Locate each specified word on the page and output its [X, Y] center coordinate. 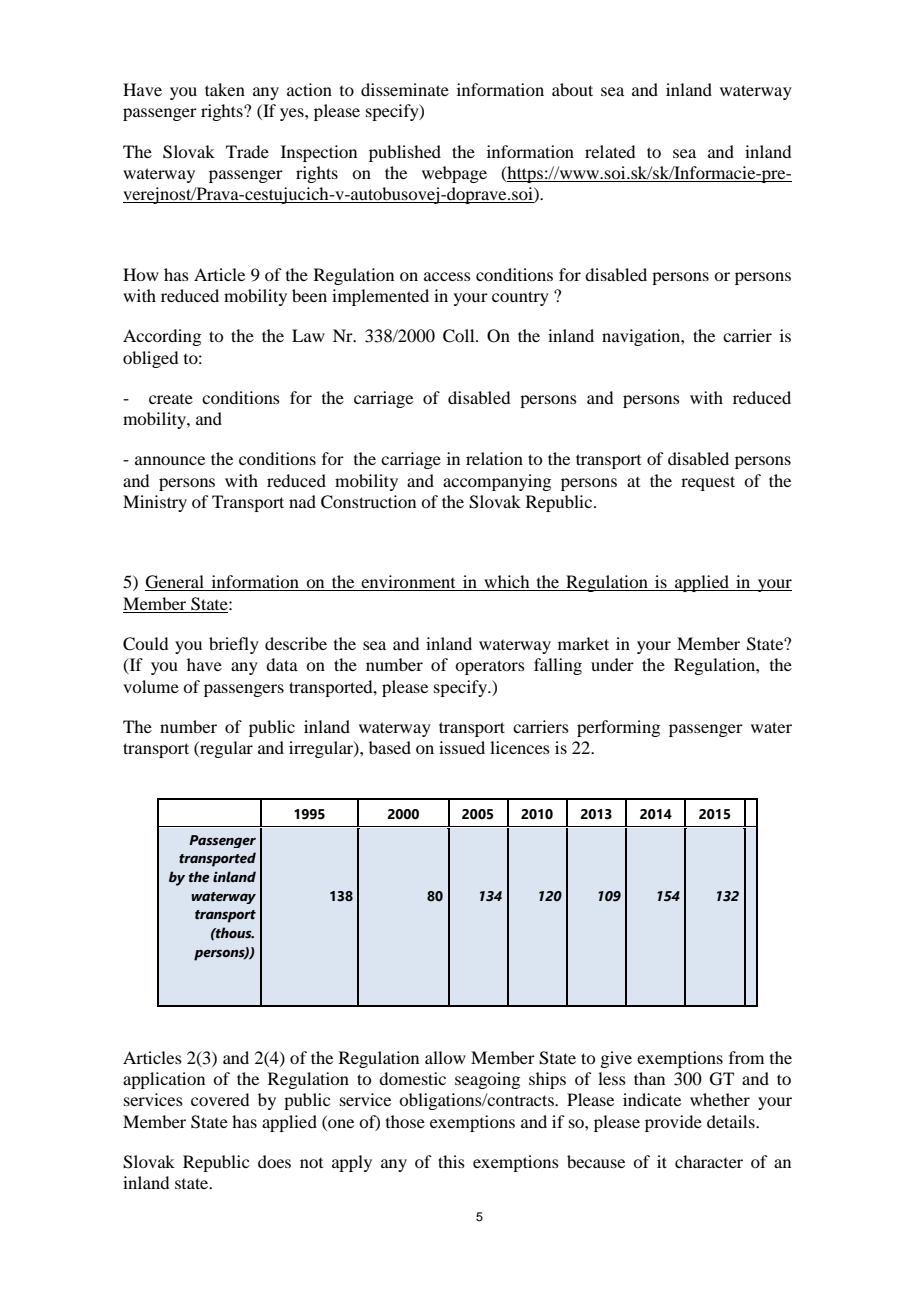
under [612, 664]
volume [151, 686]
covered [220, 1099]
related [610, 151]
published [405, 153]
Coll [460, 336]
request [708, 483]
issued [462, 747]
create [171, 399]
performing [618, 728]
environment [408, 583]
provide [673, 1123]
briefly [234, 645]
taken [225, 89]
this [451, 1161]
